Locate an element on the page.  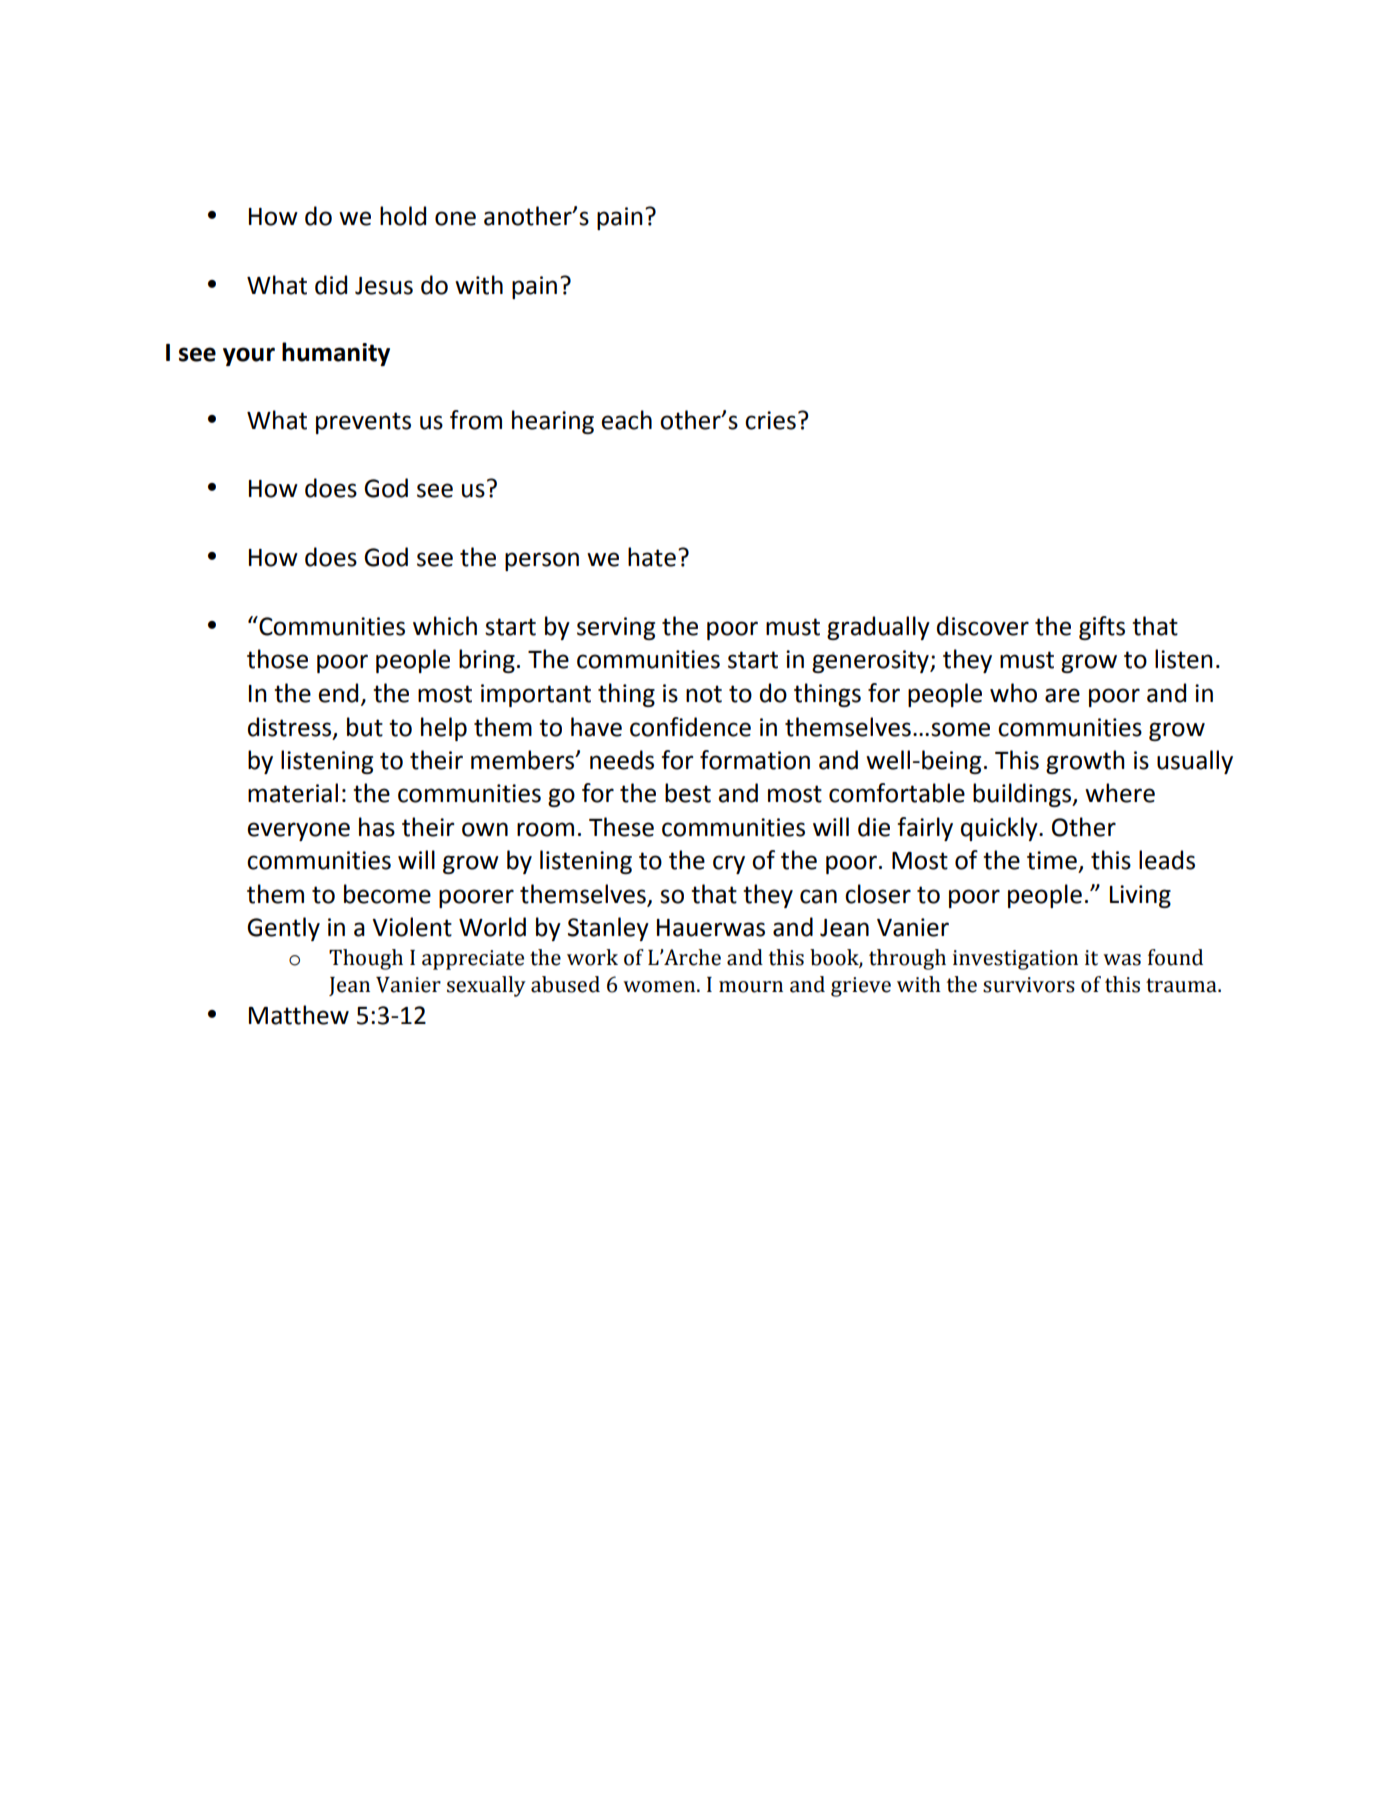
hold is located at coordinates (403, 216).
